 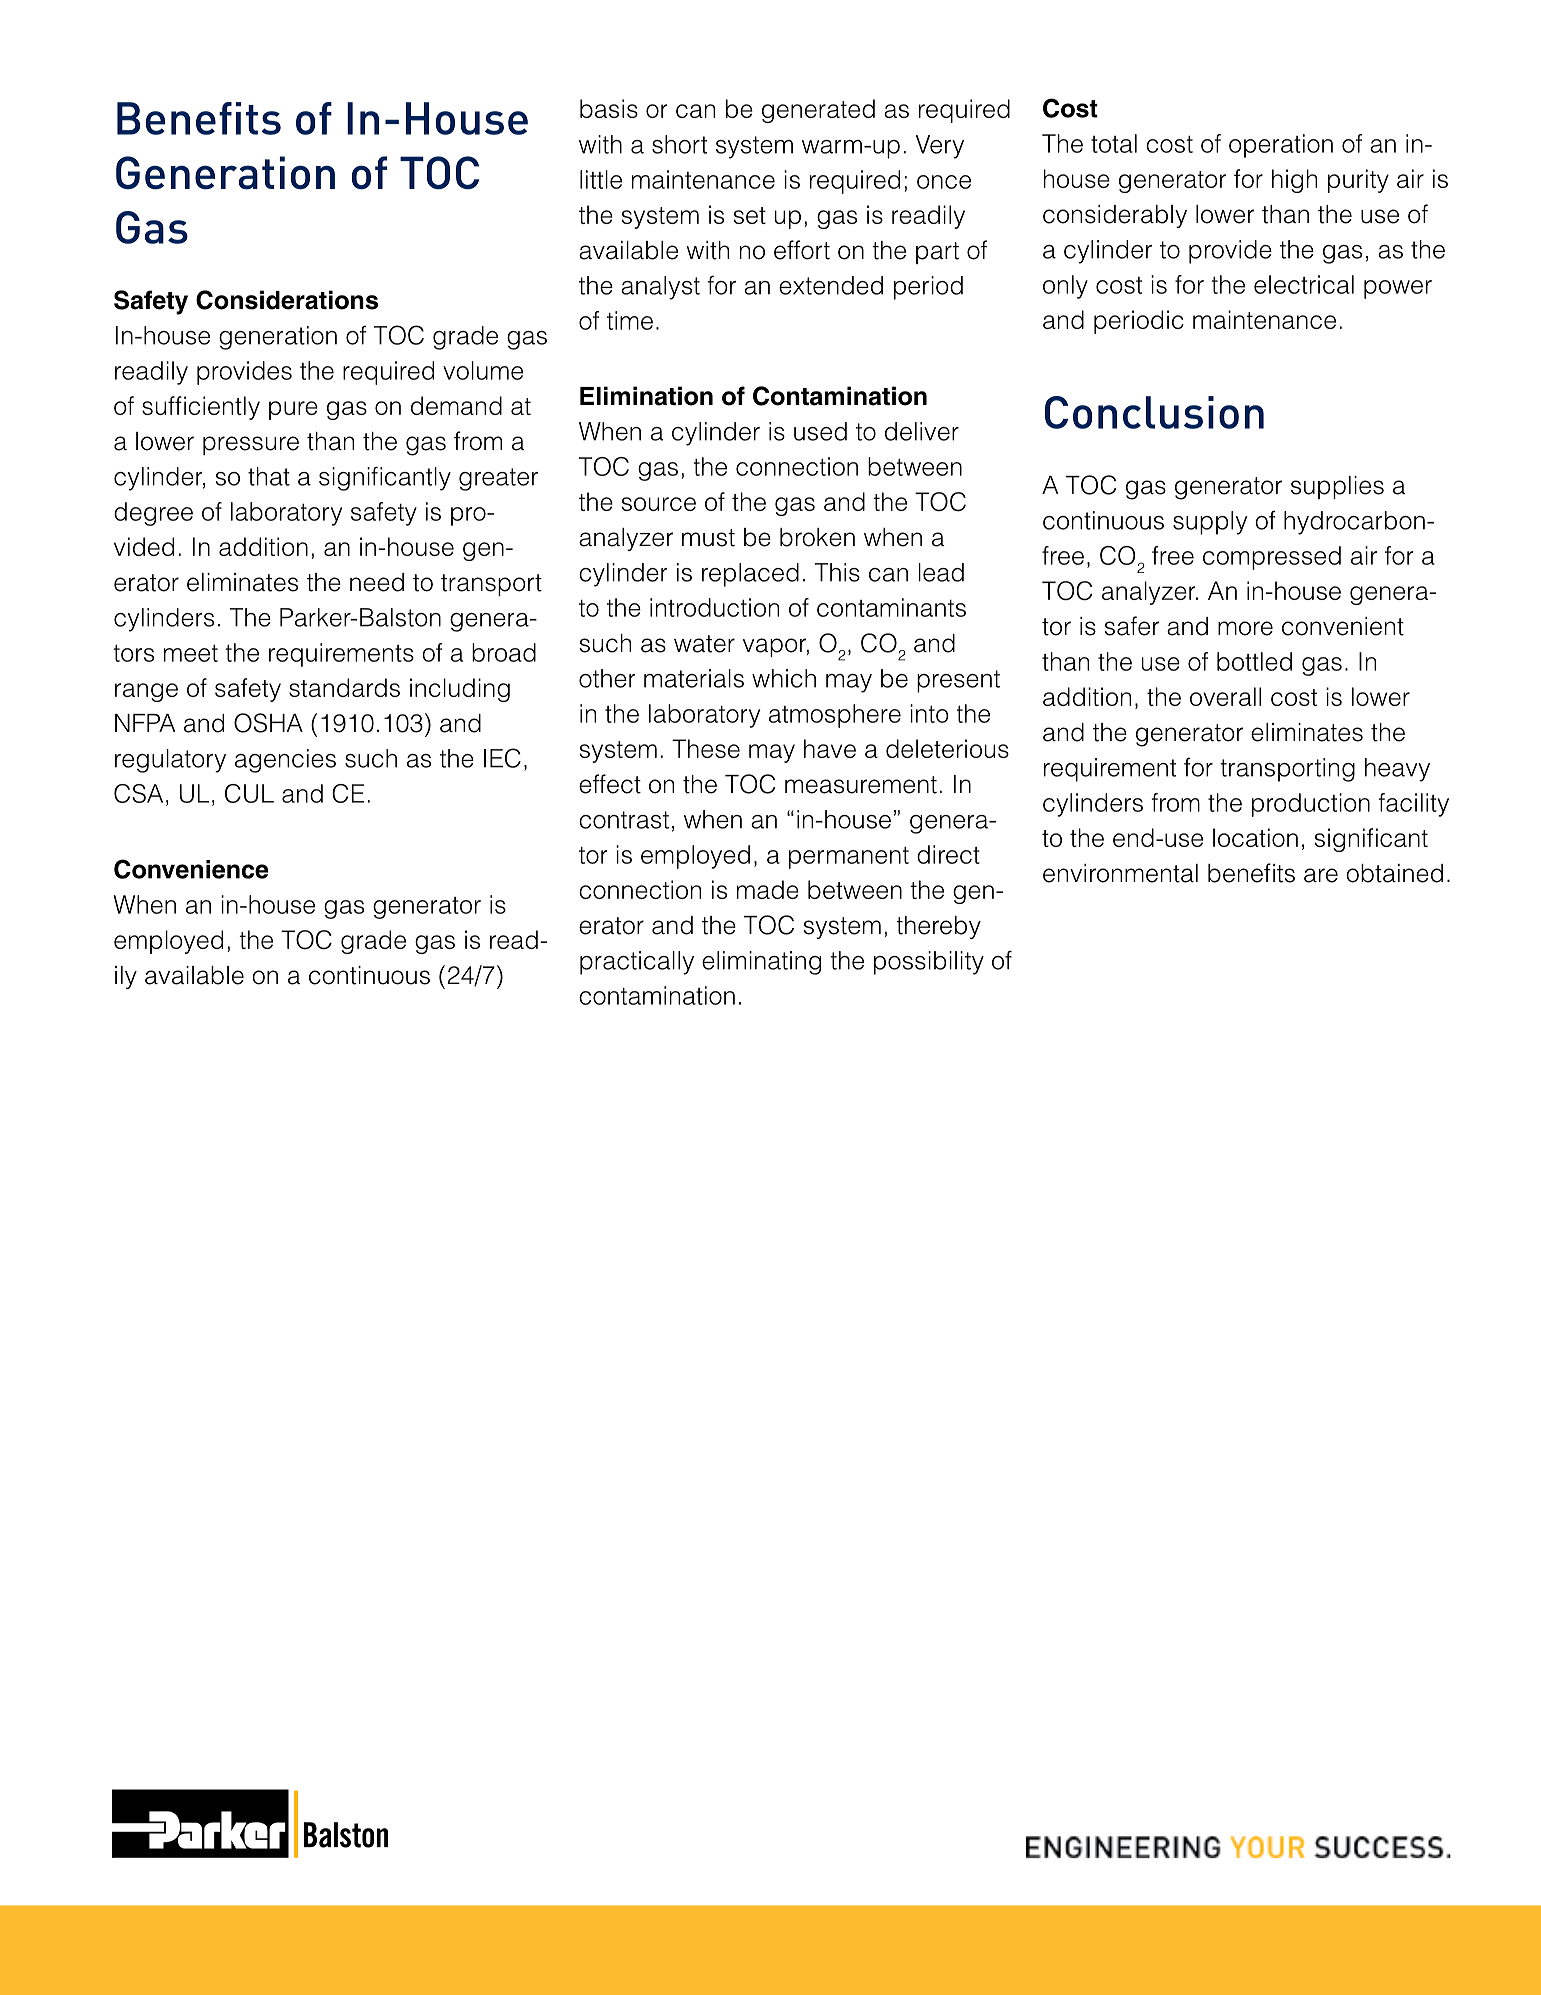 I want to click on basis, so click(x=609, y=108).
